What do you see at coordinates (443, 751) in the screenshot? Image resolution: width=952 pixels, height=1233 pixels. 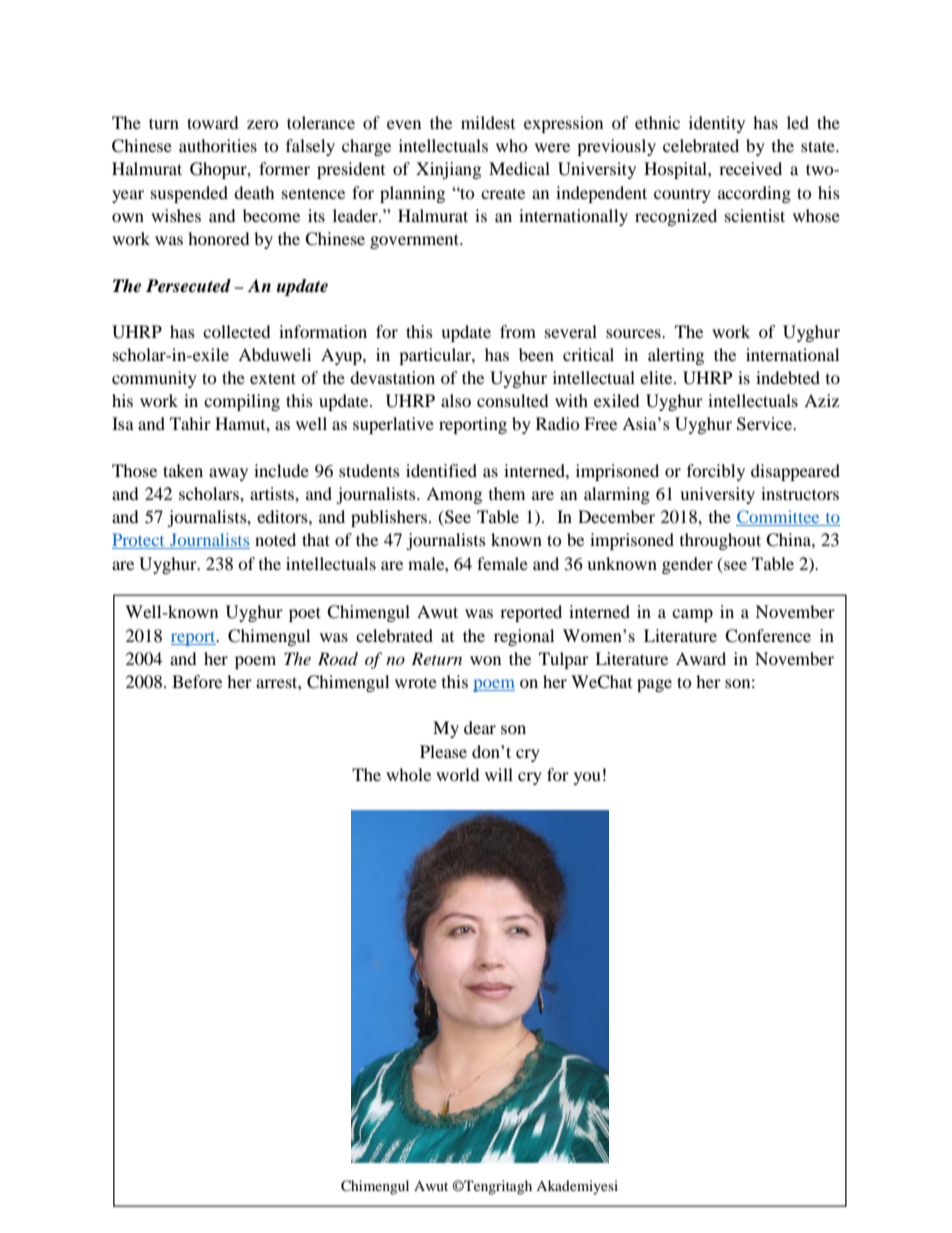 I see `Please` at bounding box center [443, 751].
